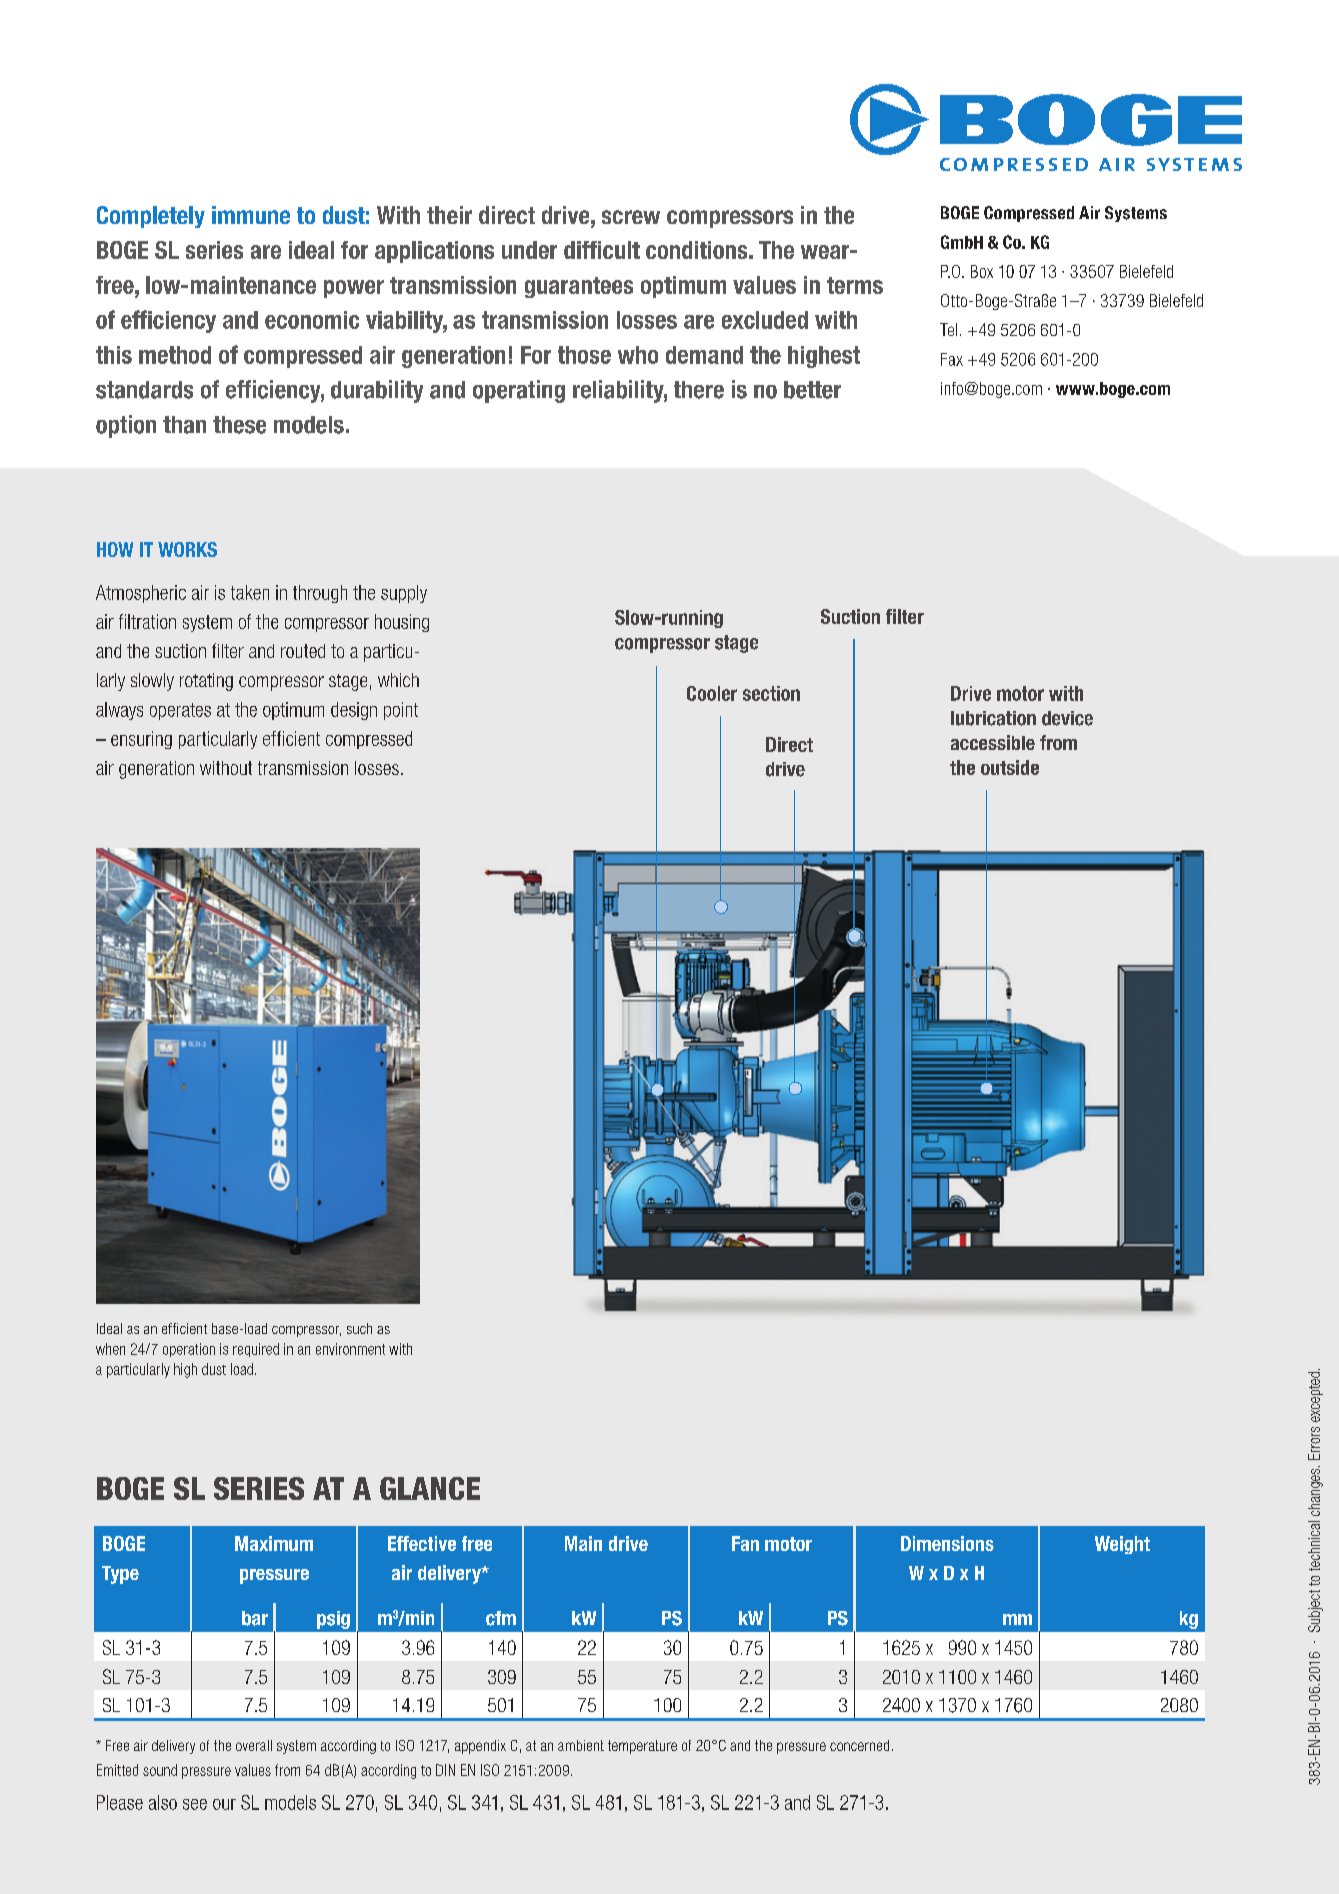 Image resolution: width=1339 pixels, height=1894 pixels. Describe the element at coordinates (712, 693) in the page. I see `Cooler` at that location.
